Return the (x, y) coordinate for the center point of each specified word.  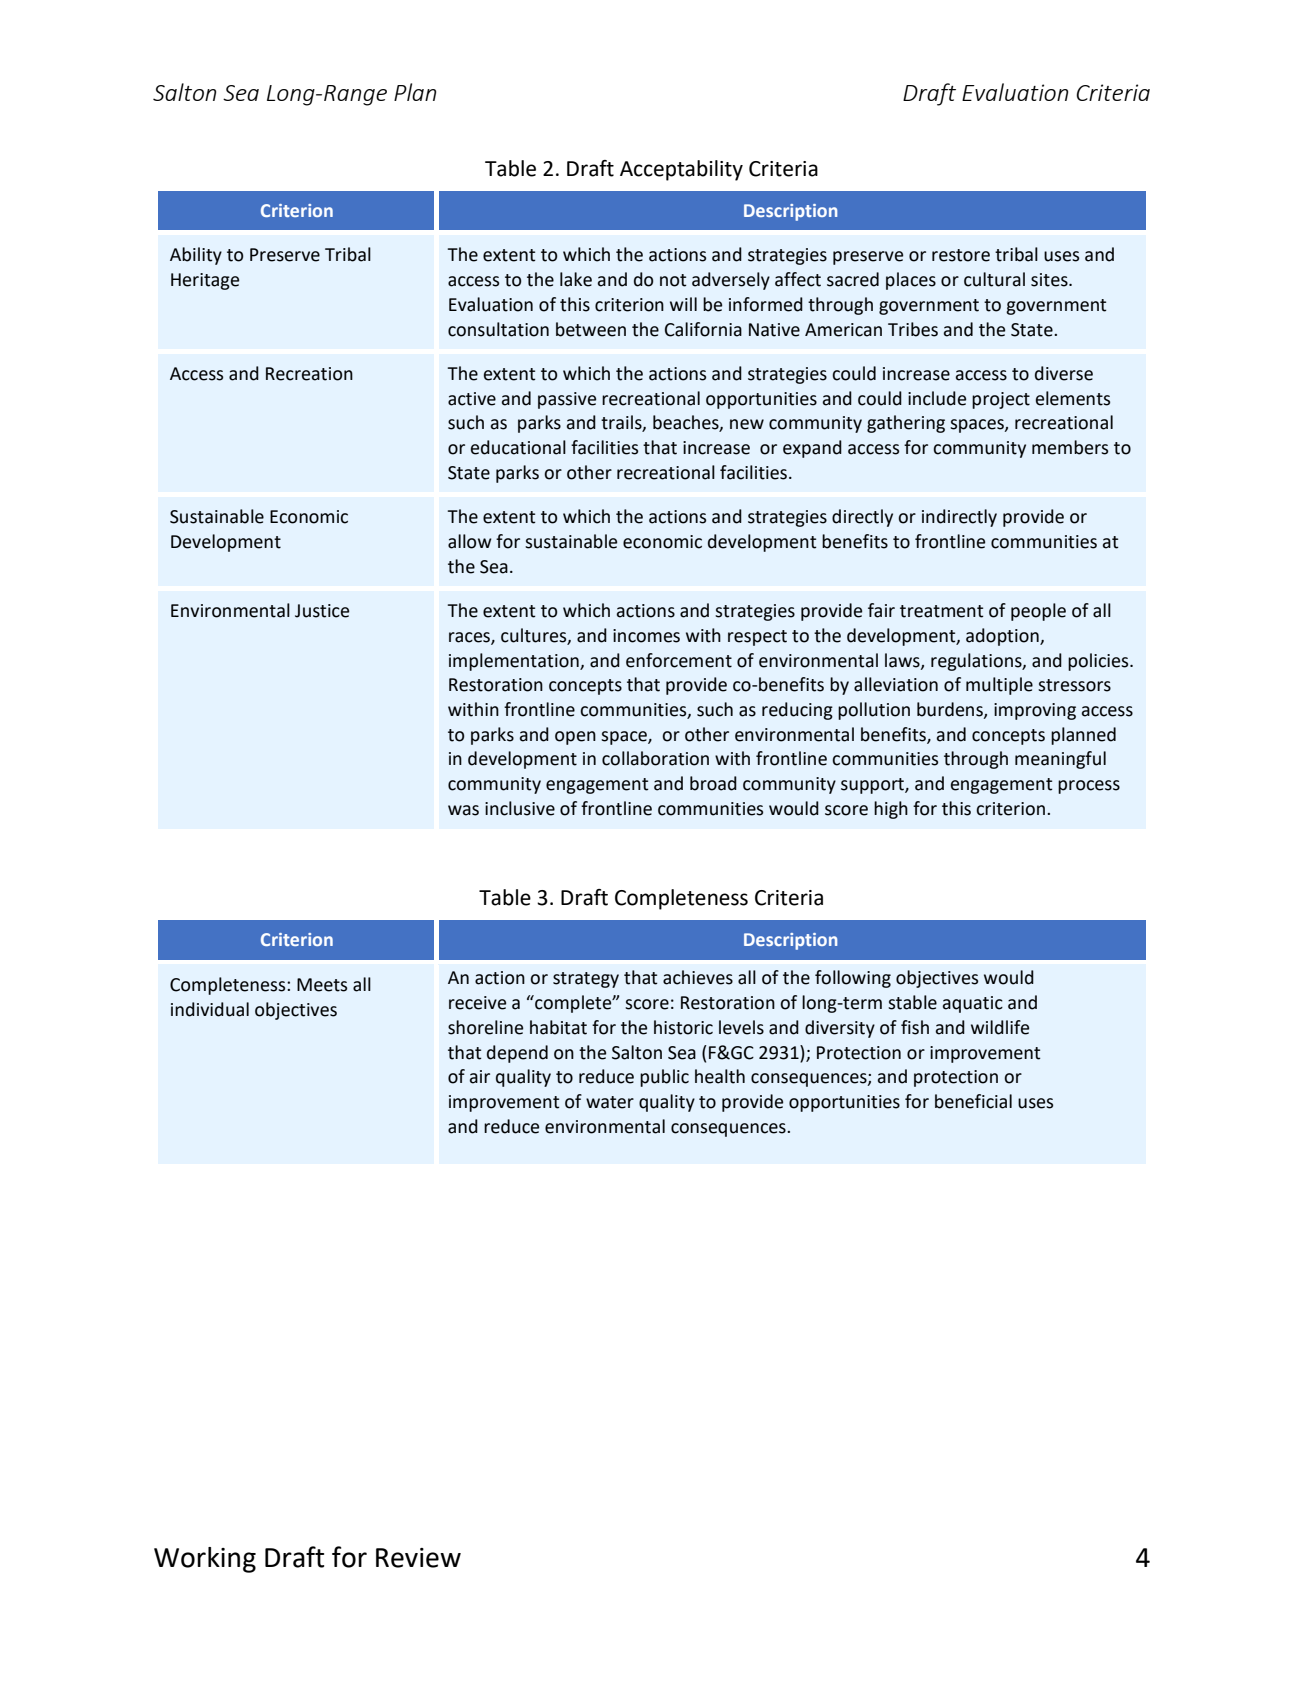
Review (418, 1558)
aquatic (973, 1004)
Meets (322, 985)
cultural (994, 279)
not (673, 280)
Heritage (205, 281)
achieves (698, 977)
